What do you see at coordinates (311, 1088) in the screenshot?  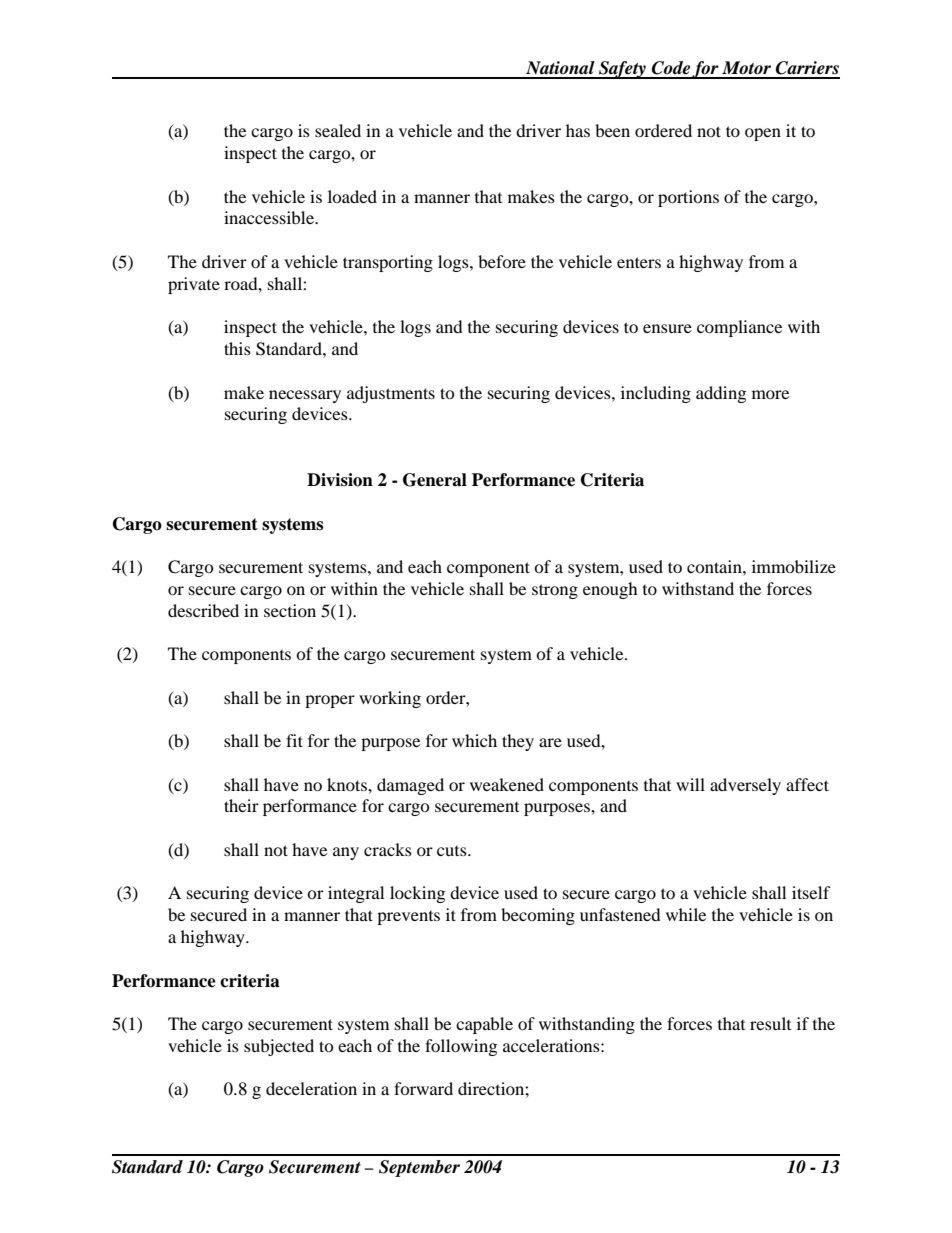 I see `deceleration` at bounding box center [311, 1088].
